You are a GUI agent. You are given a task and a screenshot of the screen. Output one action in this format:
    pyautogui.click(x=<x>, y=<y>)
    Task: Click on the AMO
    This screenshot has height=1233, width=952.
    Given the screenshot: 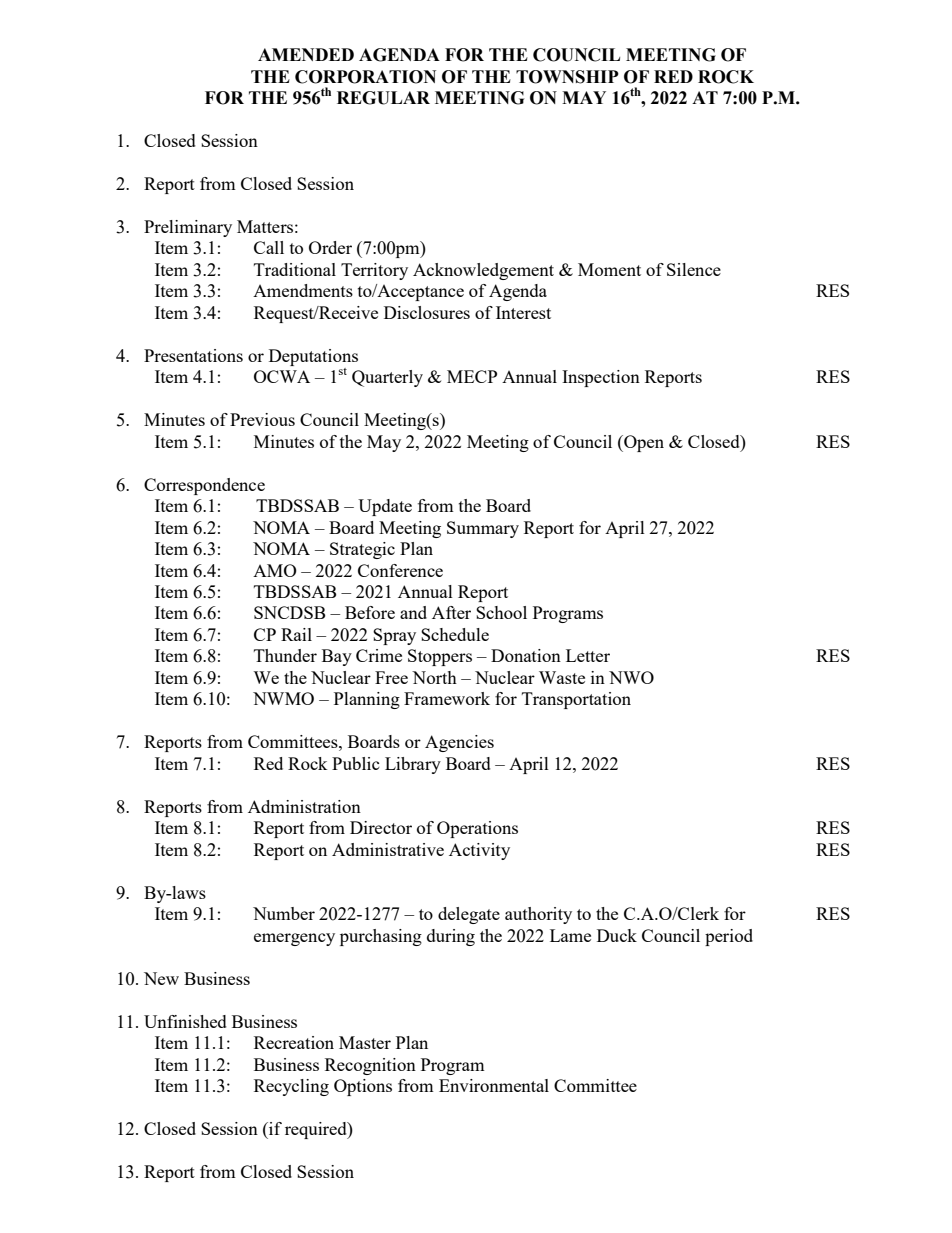 What is the action you would take?
    pyautogui.click(x=275, y=570)
